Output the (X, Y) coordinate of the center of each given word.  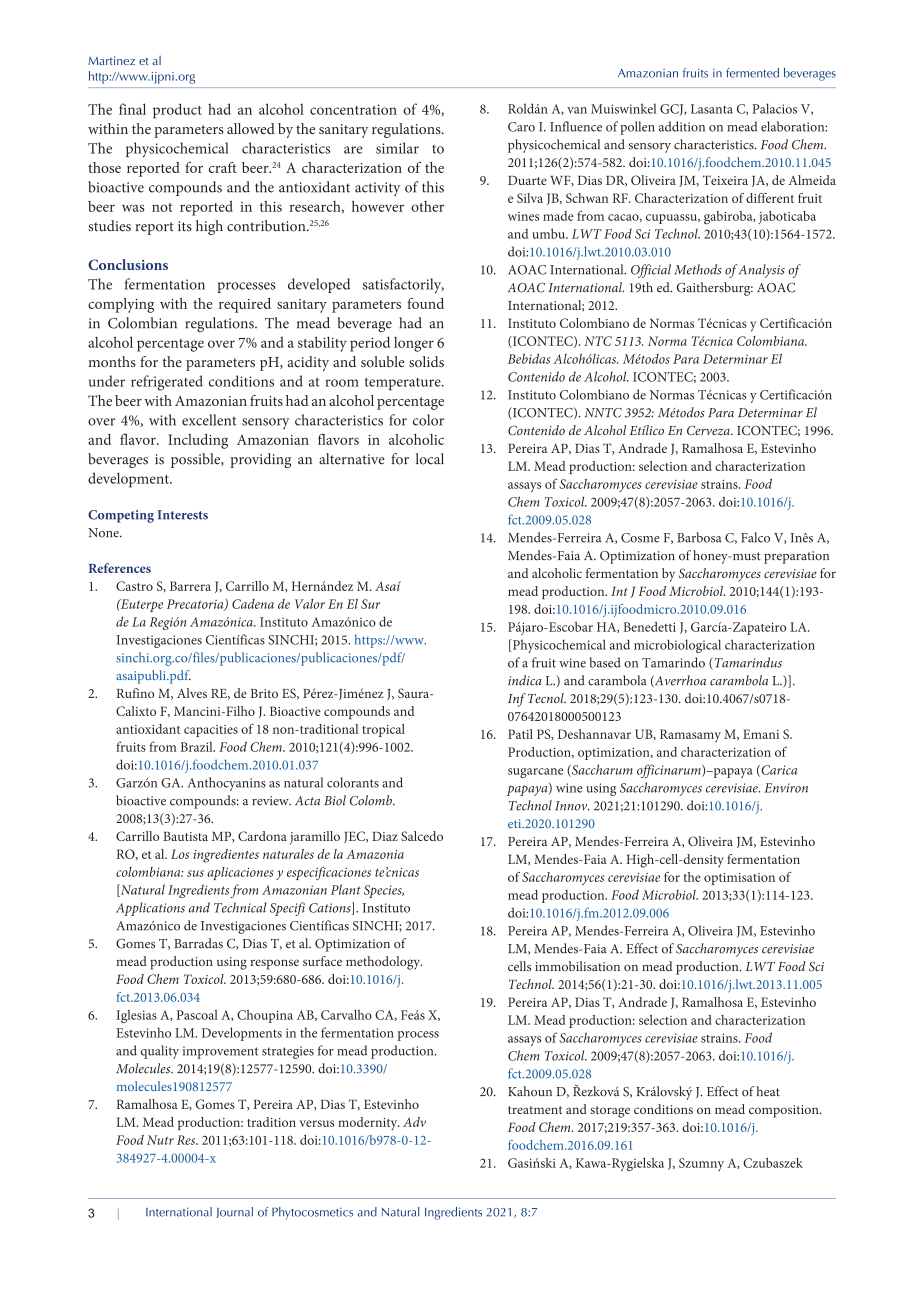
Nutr (160, 1140)
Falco (755, 537)
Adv (414, 1122)
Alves (192, 693)
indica (524, 680)
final (132, 109)
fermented (752, 73)
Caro (521, 127)
